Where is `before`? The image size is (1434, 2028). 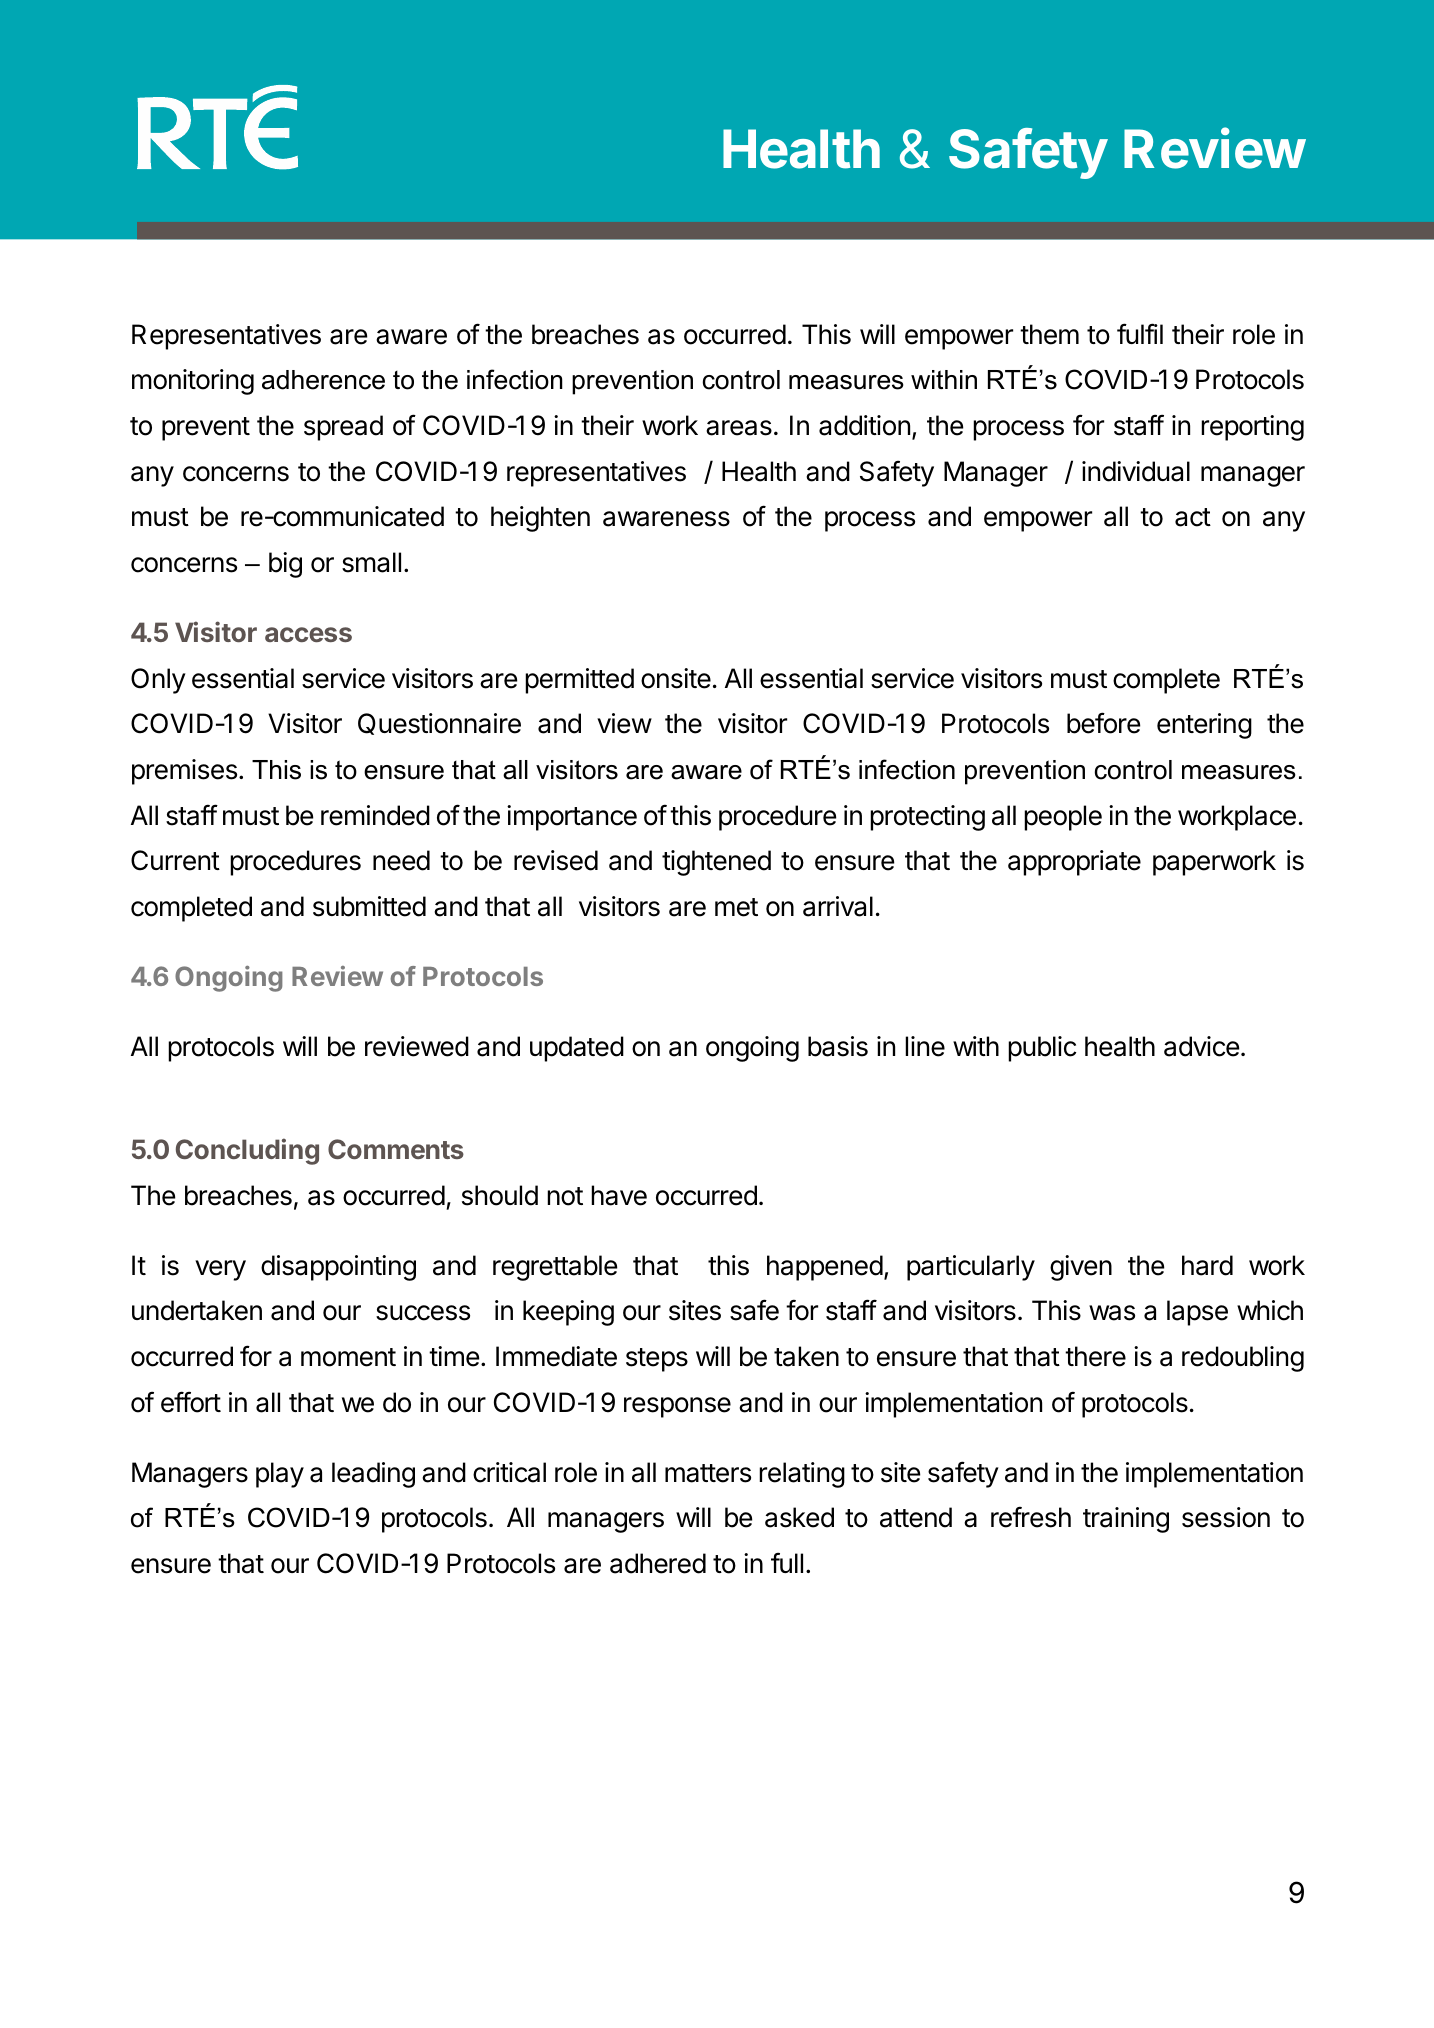 before is located at coordinates (1103, 723).
